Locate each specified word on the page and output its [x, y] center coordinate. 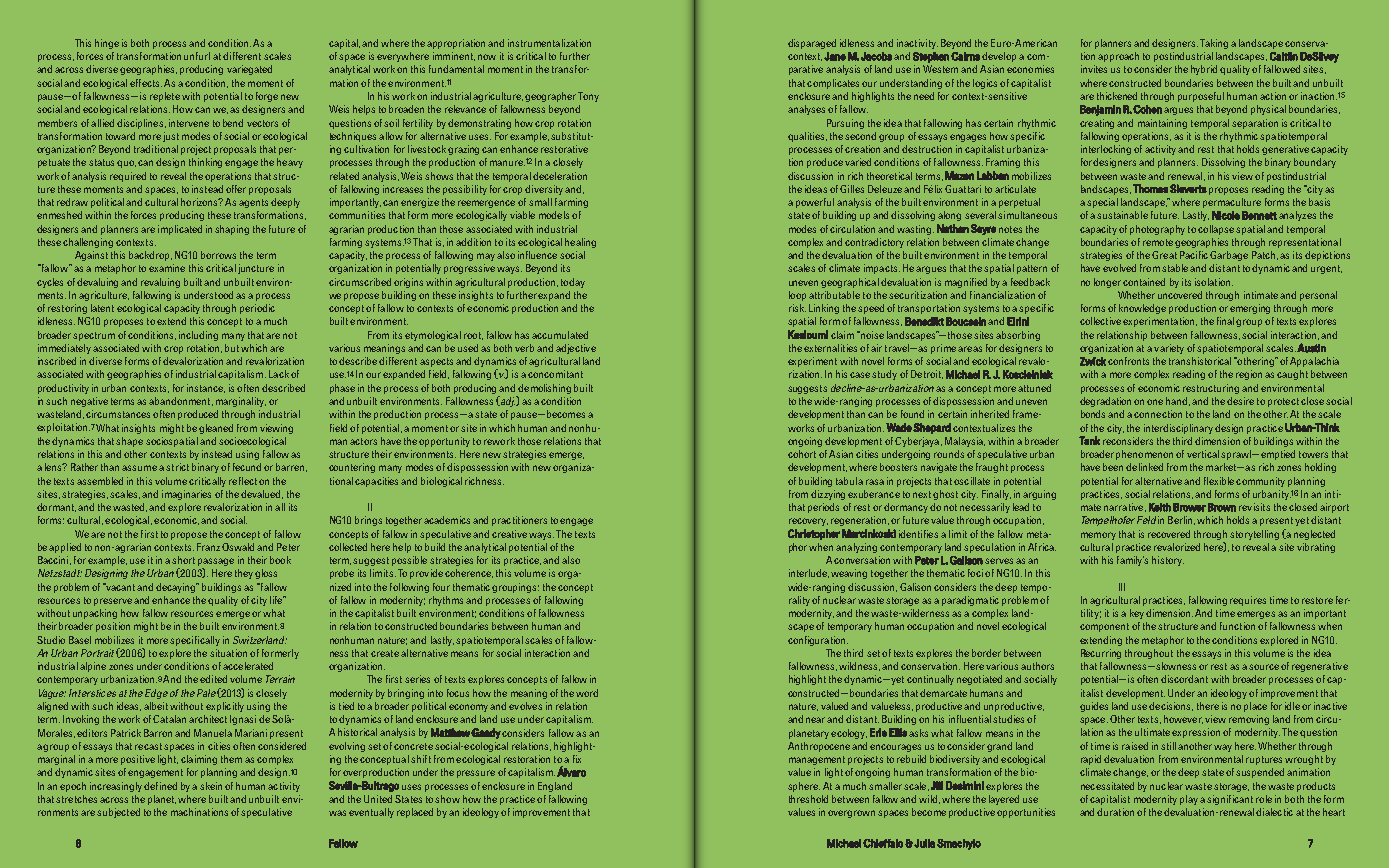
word [587, 693]
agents [253, 203]
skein [211, 786]
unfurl [197, 56]
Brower [1189, 507]
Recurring [1101, 654]
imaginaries [186, 495]
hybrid [1204, 70]
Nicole [1226, 215]
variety [1169, 349]
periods [823, 508]
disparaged [812, 44]
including [198, 336]
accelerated [248, 666]
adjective [576, 349]
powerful [815, 203]
